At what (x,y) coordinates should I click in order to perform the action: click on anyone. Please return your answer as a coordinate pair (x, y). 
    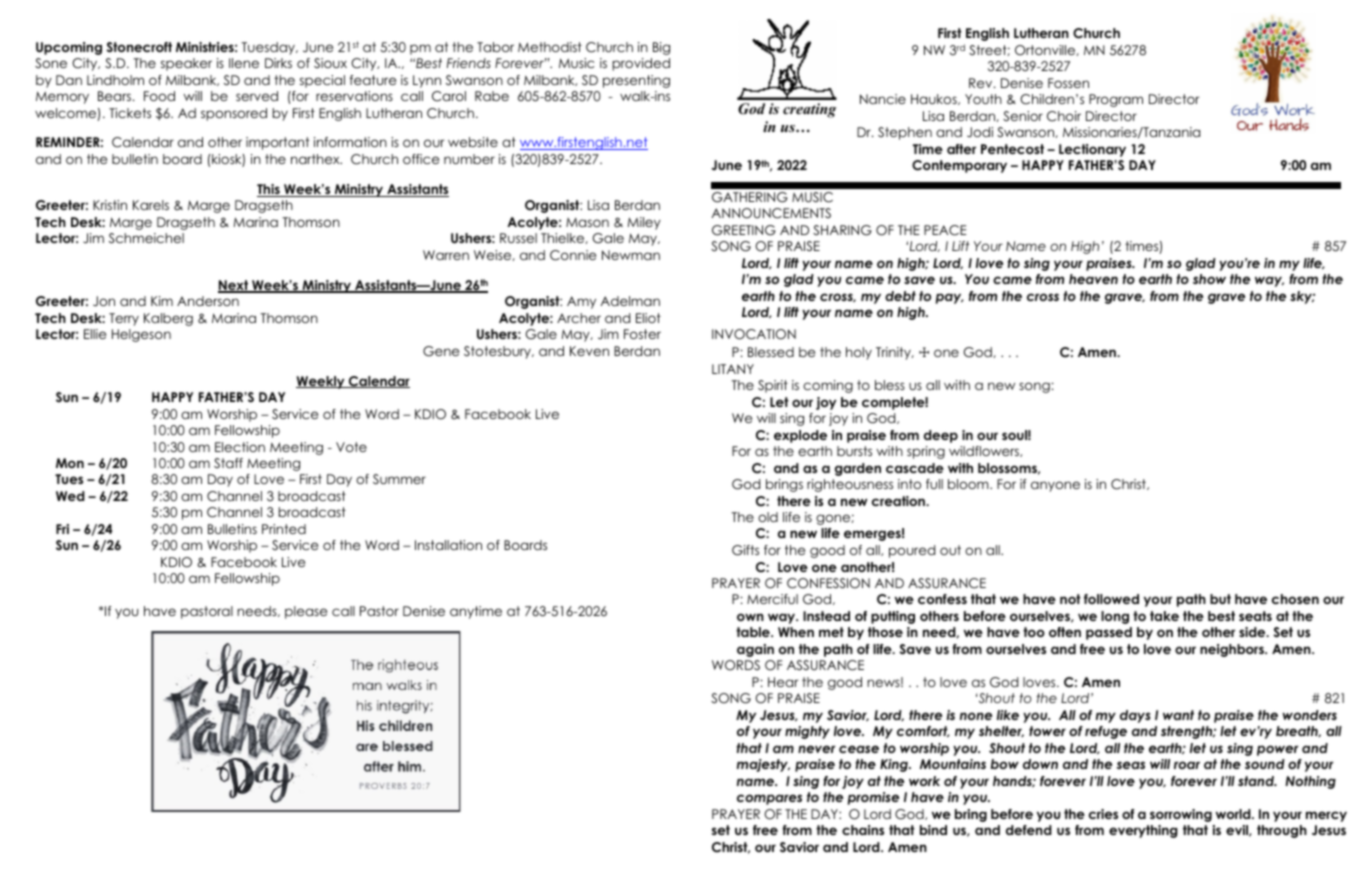
    Looking at the image, I should click on (1055, 486).
